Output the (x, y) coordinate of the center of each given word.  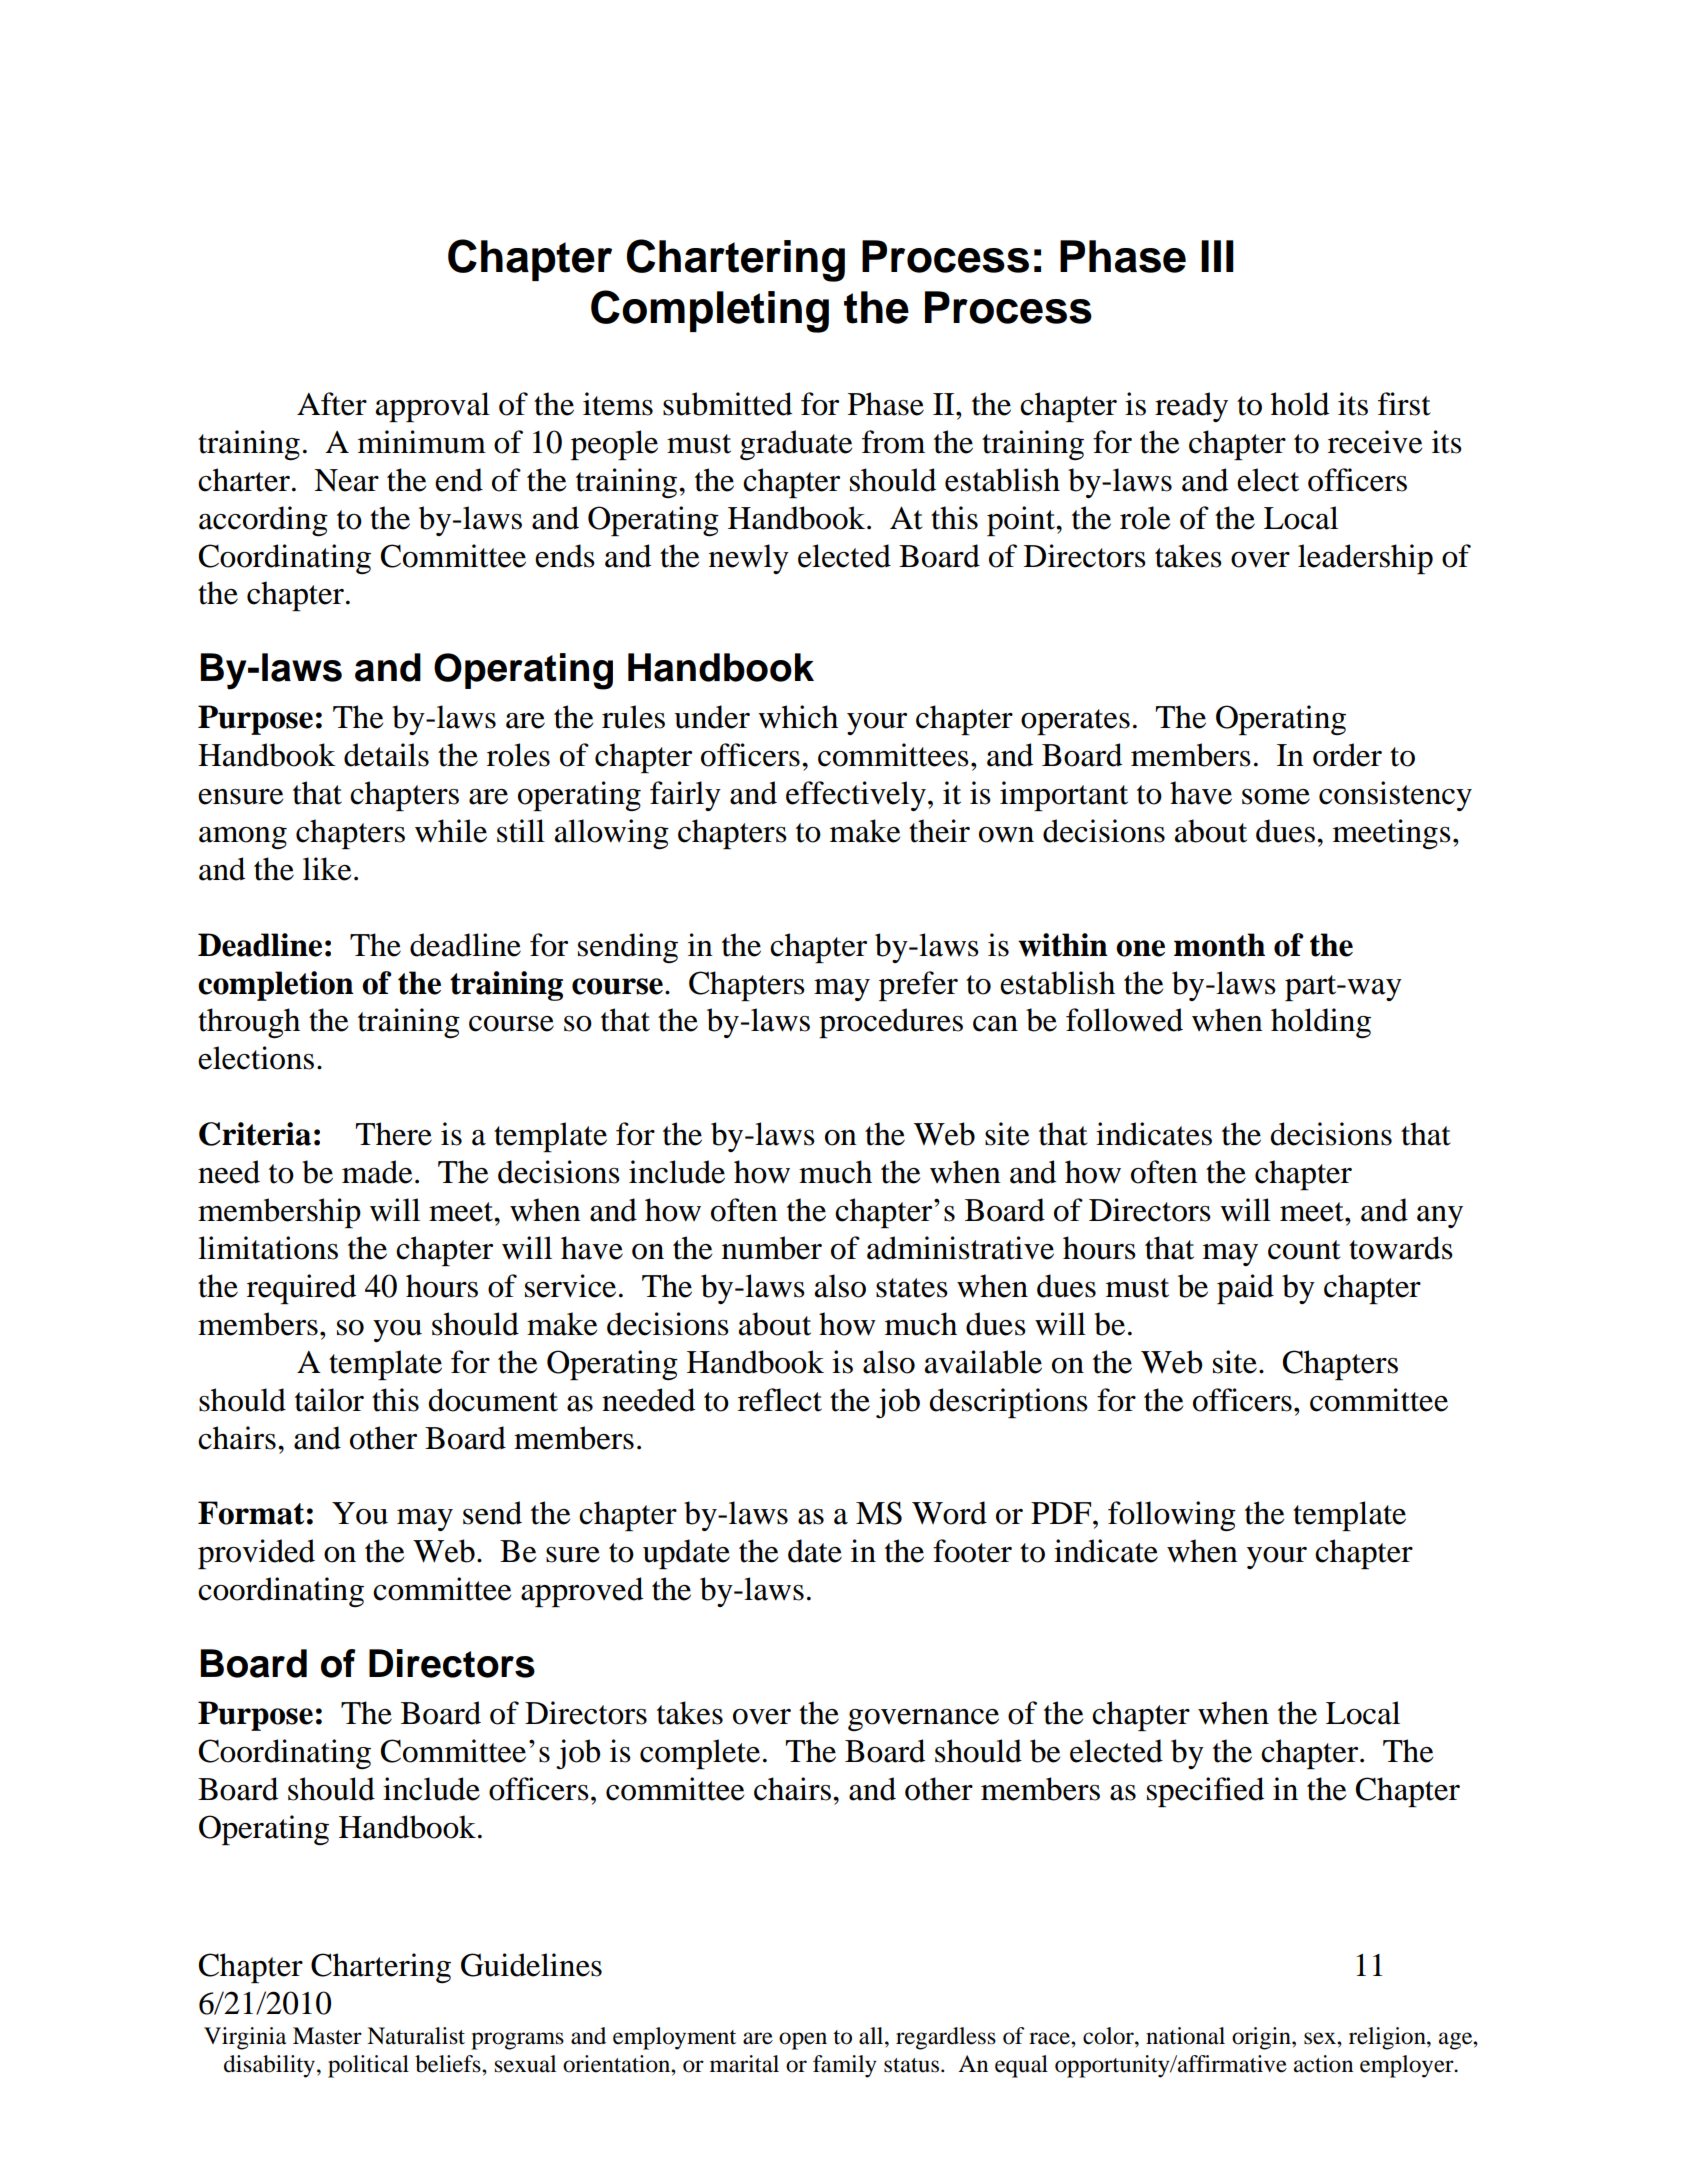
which (798, 717)
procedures (891, 1023)
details (386, 755)
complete (700, 1754)
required (301, 1289)
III (1217, 256)
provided (256, 1554)
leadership (1365, 559)
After (332, 404)
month (1219, 945)
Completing (710, 311)
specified (1205, 1792)
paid (1245, 1289)
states (912, 1288)
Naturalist (416, 2036)
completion (276, 986)
